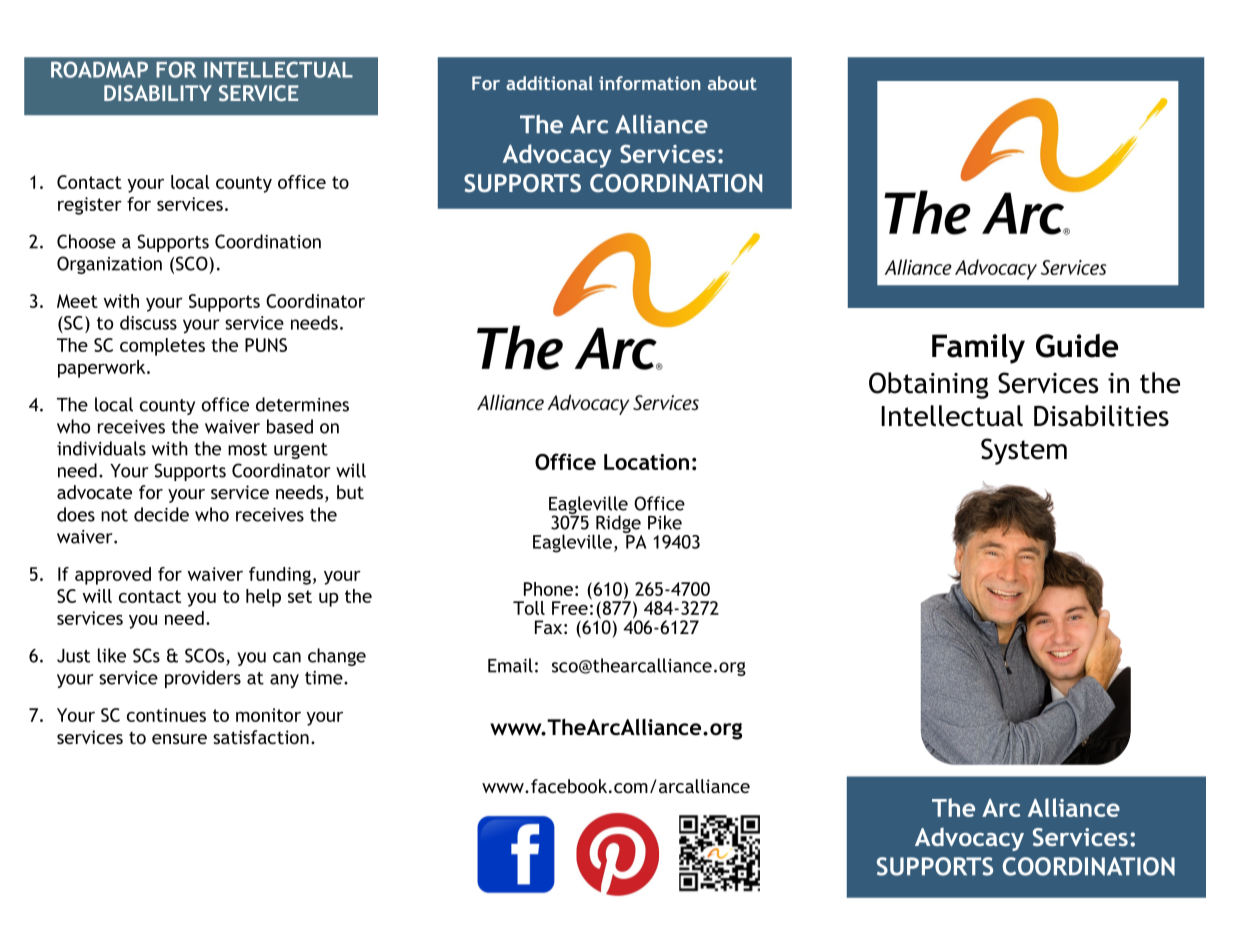 Image resolution: width=1233 pixels, height=952 pixels. What do you see at coordinates (166, 715) in the screenshot?
I see `continues` at bounding box center [166, 715].
